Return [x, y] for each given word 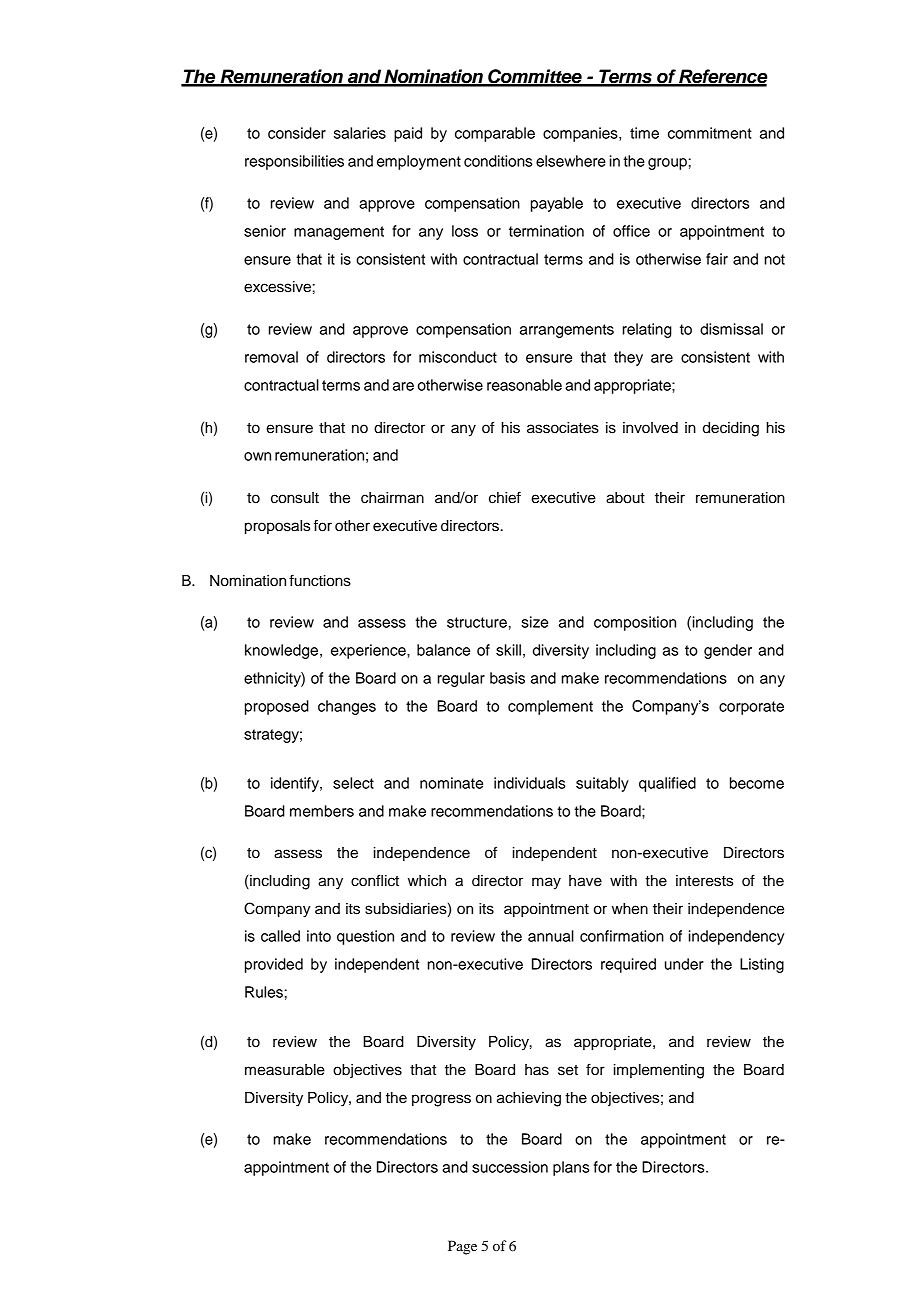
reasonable [524, 385]
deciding [731, 429]
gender [728, 651]
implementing [659, 1071]
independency [736, 937]
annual [551, 936]
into [319, 936]
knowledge [281, 651]
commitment [710, 133]
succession [510, 1167]
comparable [495, 134]
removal [271, 357]
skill [508, 650]
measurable [285, 1070]
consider [297, 133]
